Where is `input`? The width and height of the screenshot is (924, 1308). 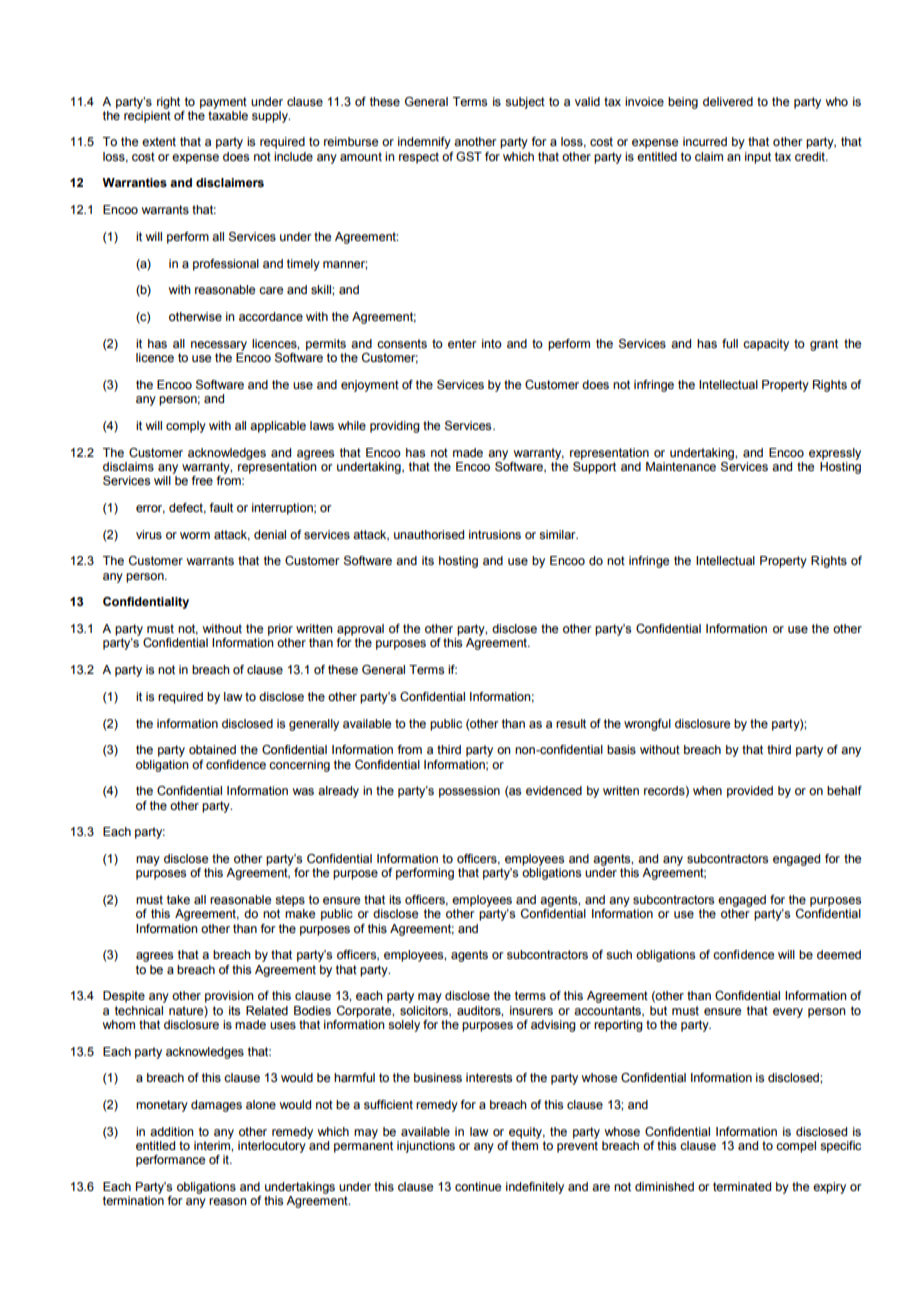 input is located at coordinates (758, 158).
